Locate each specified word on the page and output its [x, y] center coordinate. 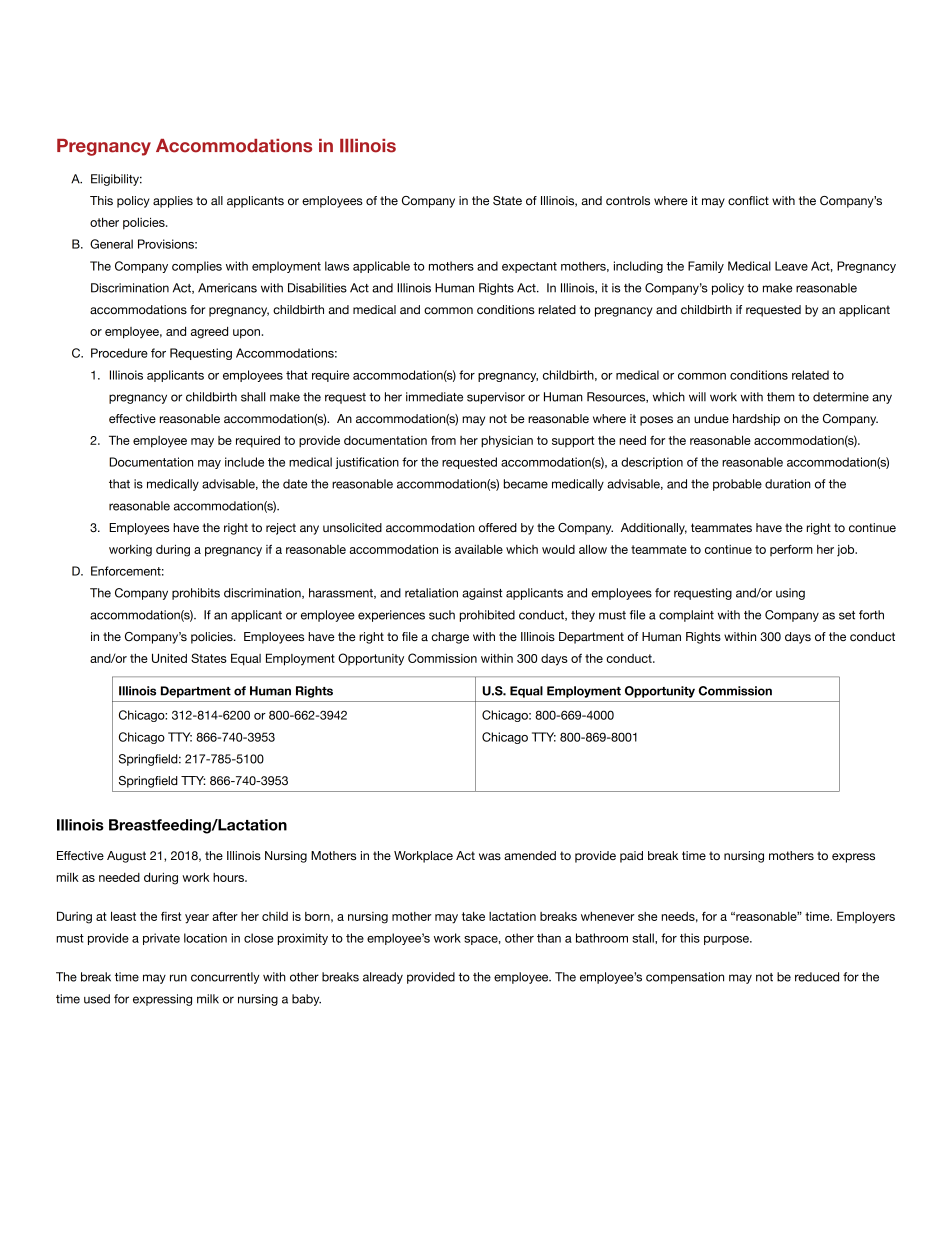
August [126, 857]
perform [791, 550]
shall [253, 397]
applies [173, 202]
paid [631, 857]
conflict [748, 200]
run [178, 978]
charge [450, 638]
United [169, 658]
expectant [529, 267]
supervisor [496, 398]
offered [498, 527]
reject [281, 529]
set [847, 615]
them [781, 397]
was [490, 856]
